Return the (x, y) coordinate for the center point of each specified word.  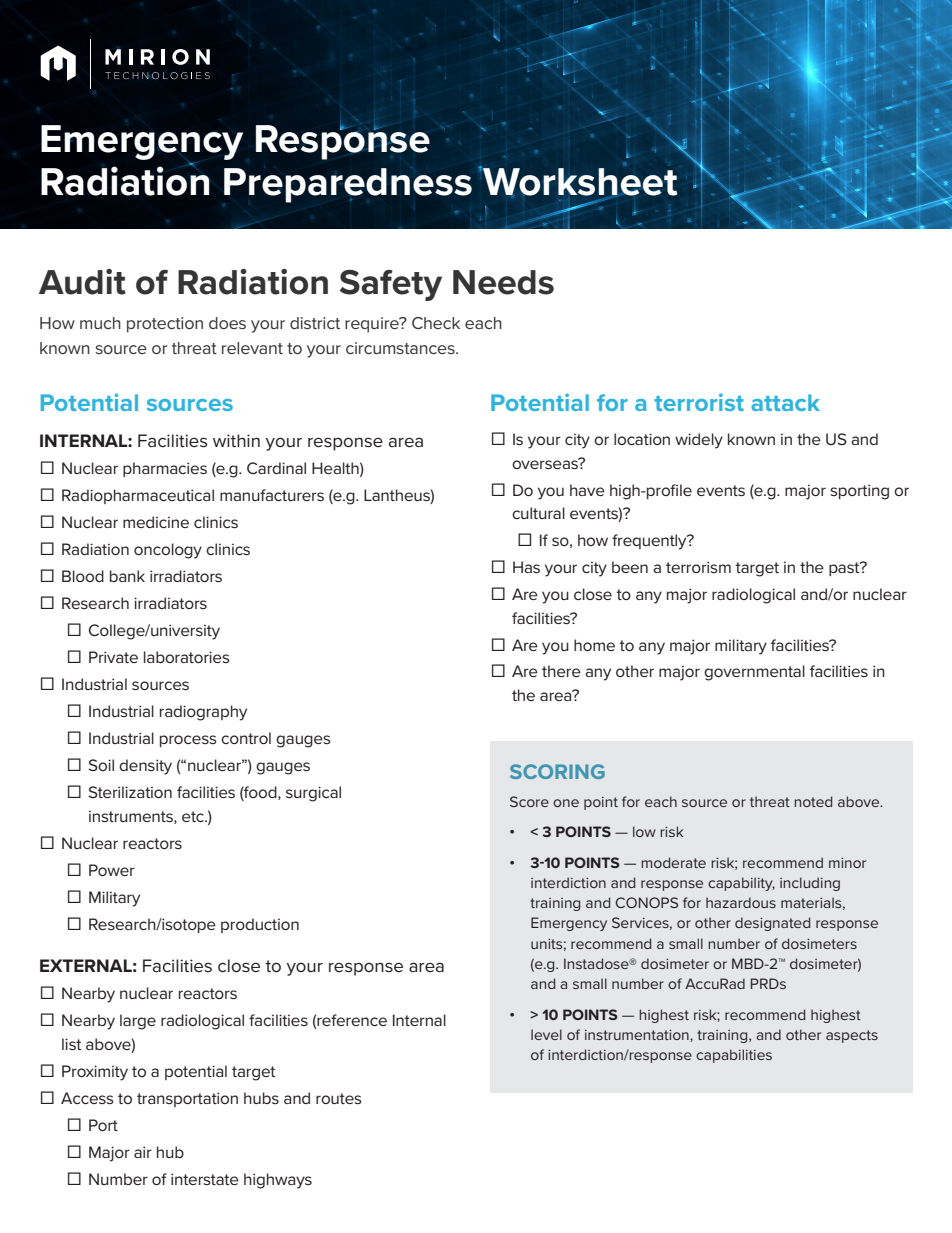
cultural (538, 513)
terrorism (698, 567)
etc (194, 816)
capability (741, 884)
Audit (82, 282)
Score (529, 801)
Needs (503, 282)
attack (785, 402)
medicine (156, 522)
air (143, 1152)
